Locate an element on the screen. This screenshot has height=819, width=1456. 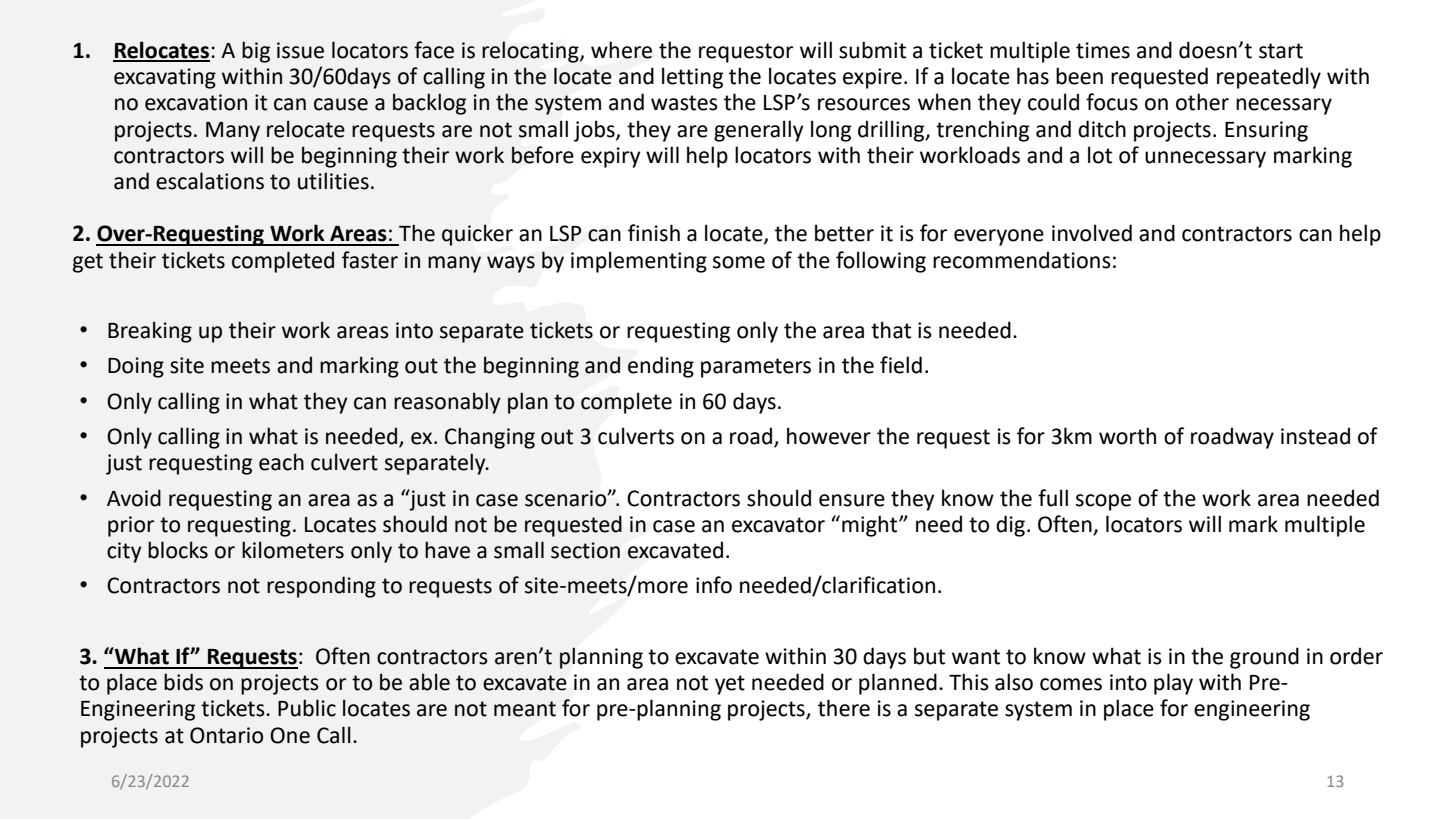
Public is located at coordinates (307, 708).
